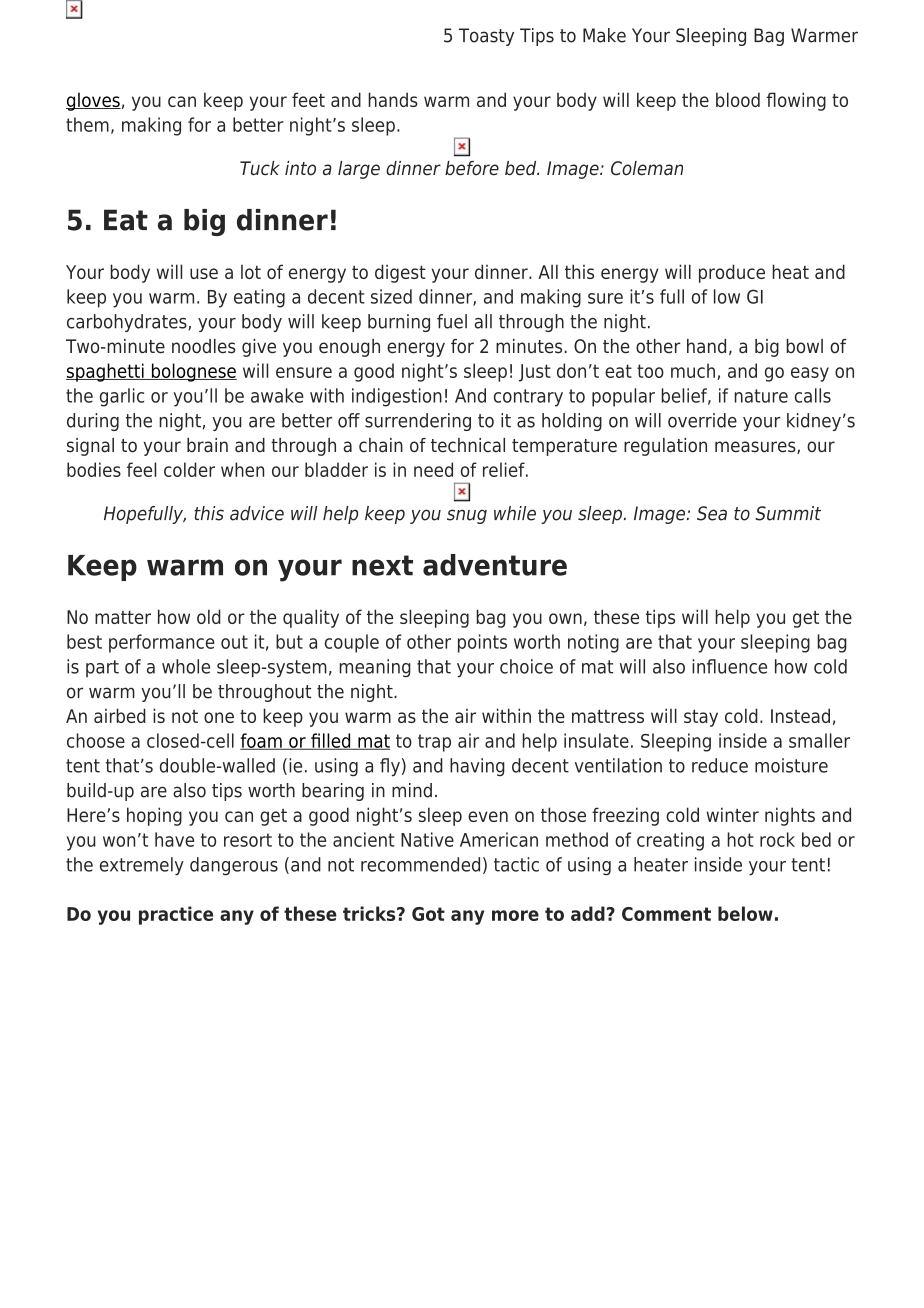 This document has height=1308, width=924. I want to click on Toasty, so click(486, 37).
